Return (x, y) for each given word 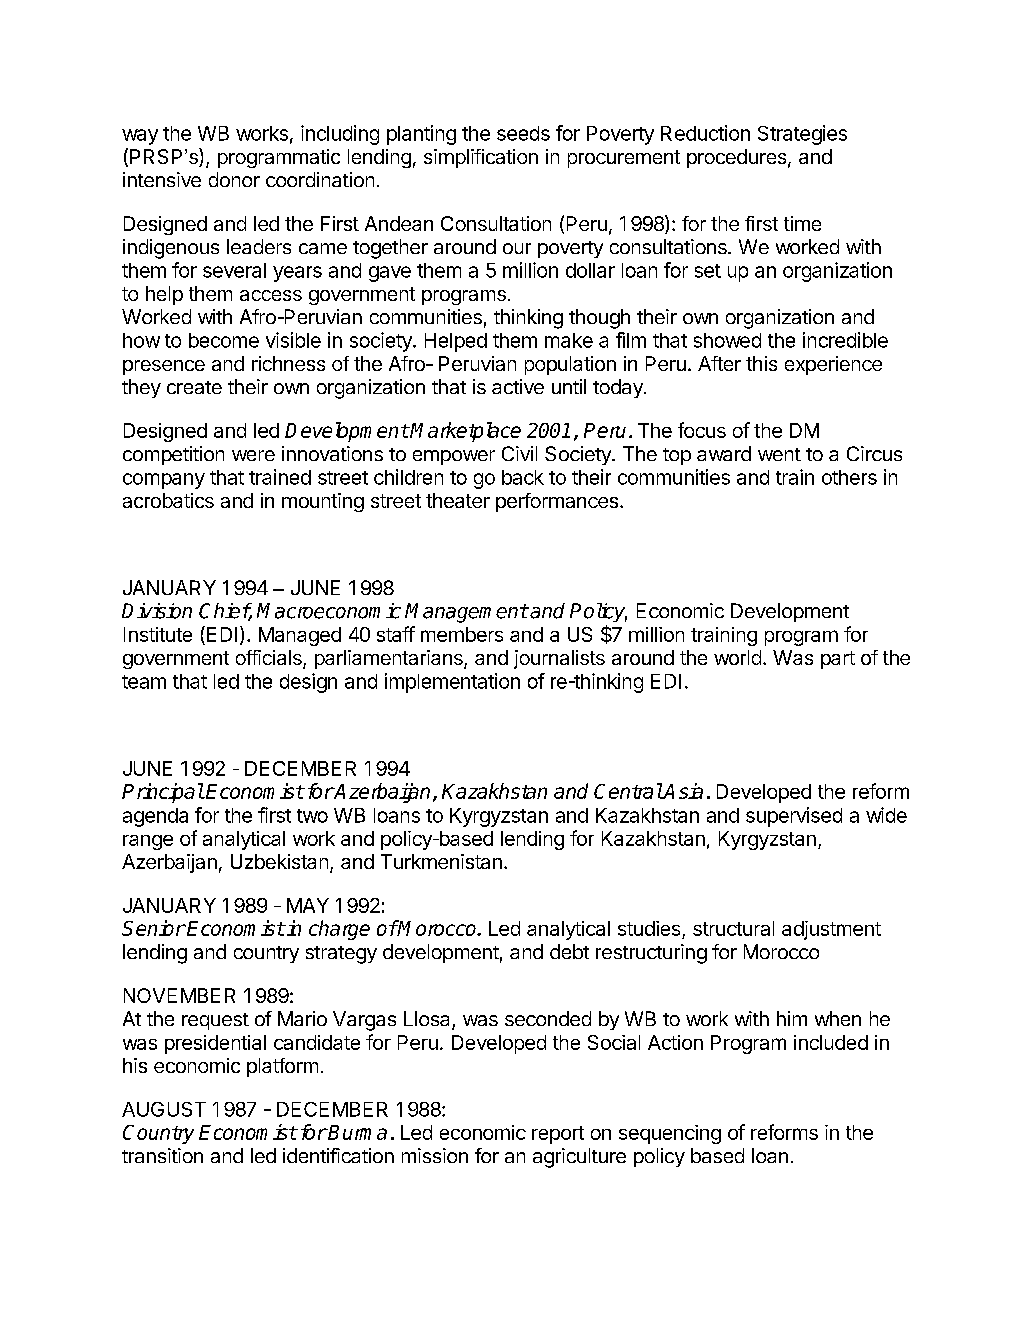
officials (270, 659)
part (838, 660)
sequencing (670, 1134)
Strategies (802, 135)
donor (234, 179)
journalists (559, 659)
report (558, 1135)
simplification (481, 158)
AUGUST (164, 1109)
